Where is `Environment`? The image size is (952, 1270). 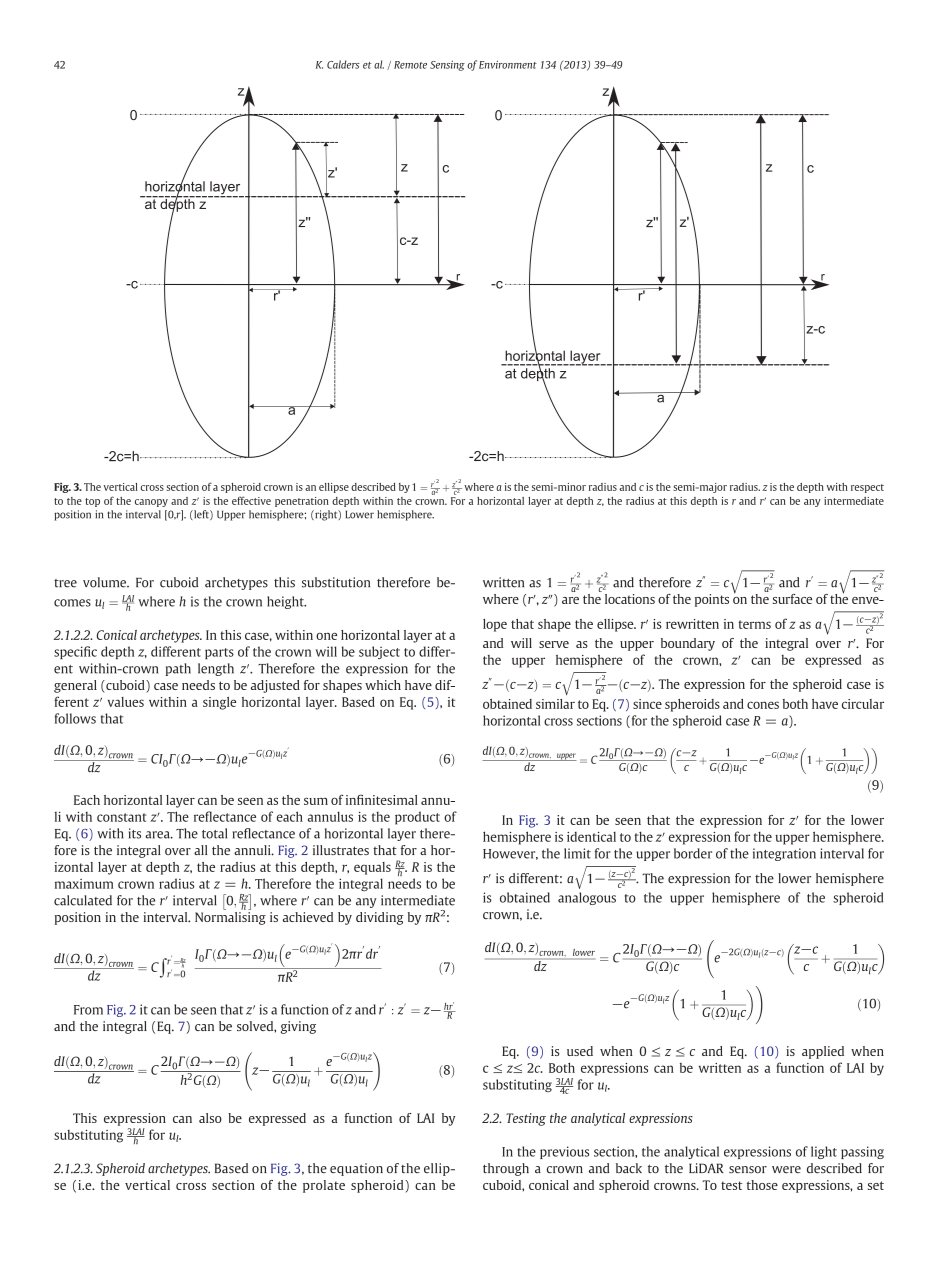
Environment is located at coordinates (508, 64).
